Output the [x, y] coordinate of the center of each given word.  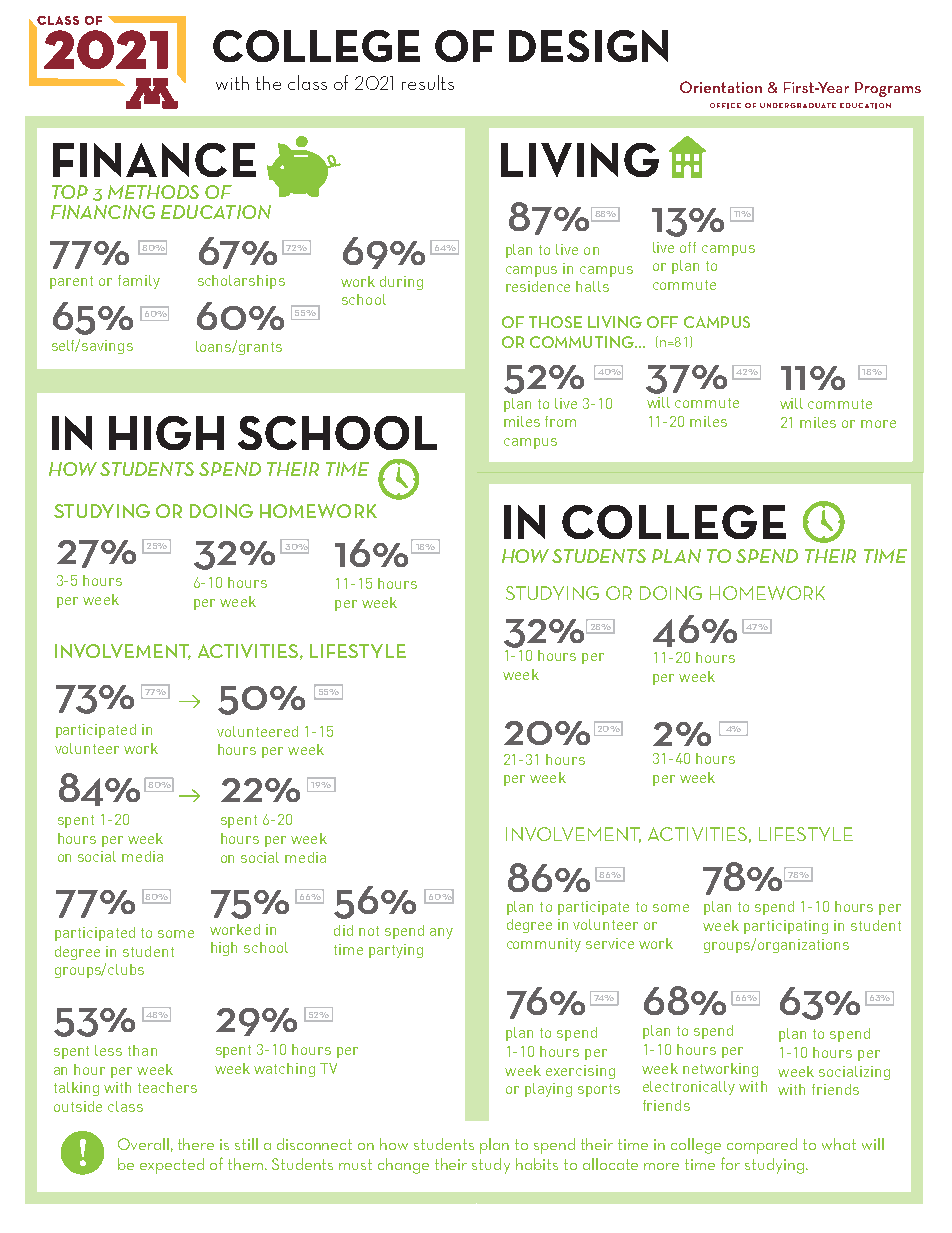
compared [762, 1146]
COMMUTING [583, 342]
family [139, 282]
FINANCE [154, 160]
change [403, 1166]
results [428, 82]
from [560, 421]
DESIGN [588, 46]
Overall [143, 1144]
